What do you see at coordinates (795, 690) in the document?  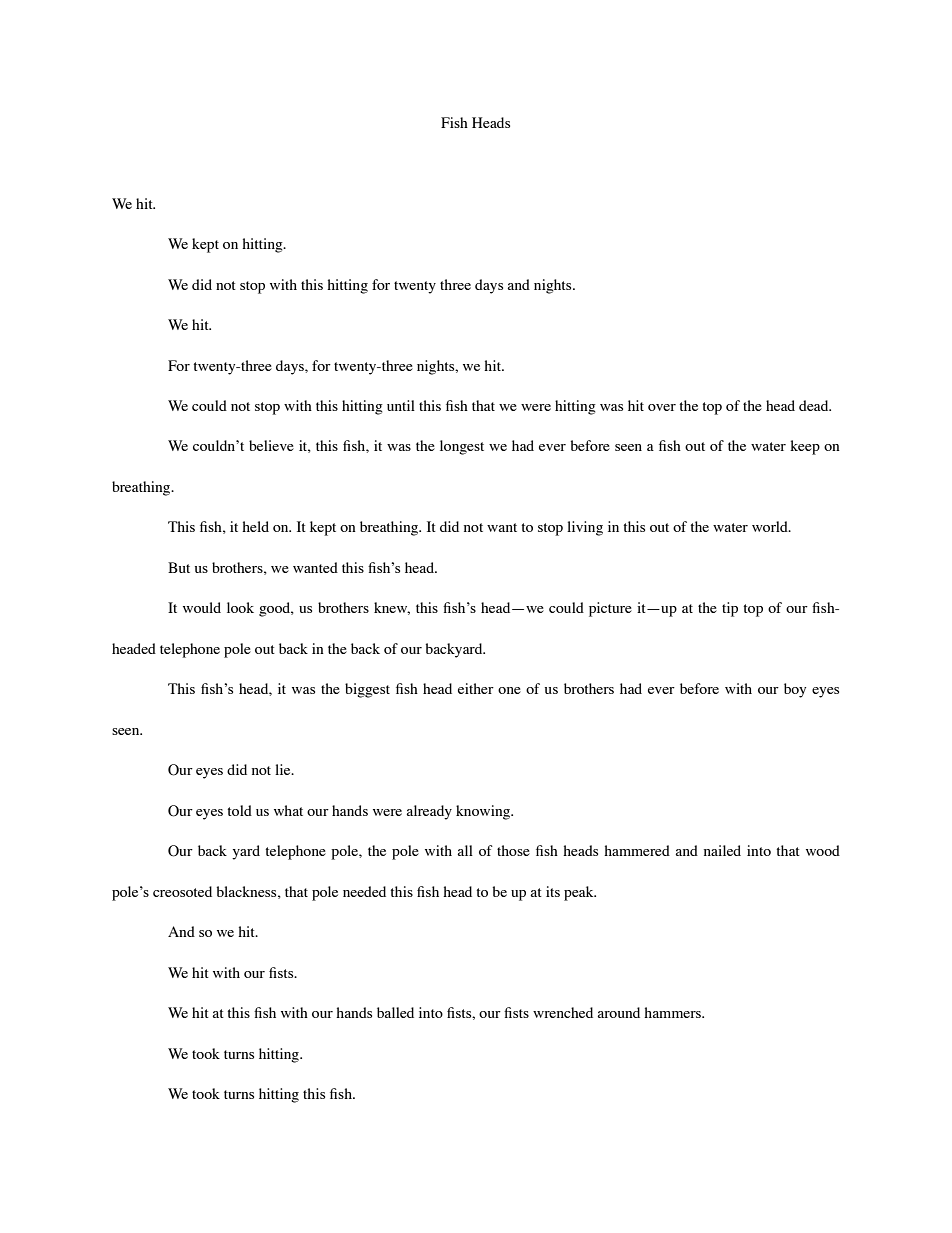 I see `boy` at bounding box center [795, 690].
